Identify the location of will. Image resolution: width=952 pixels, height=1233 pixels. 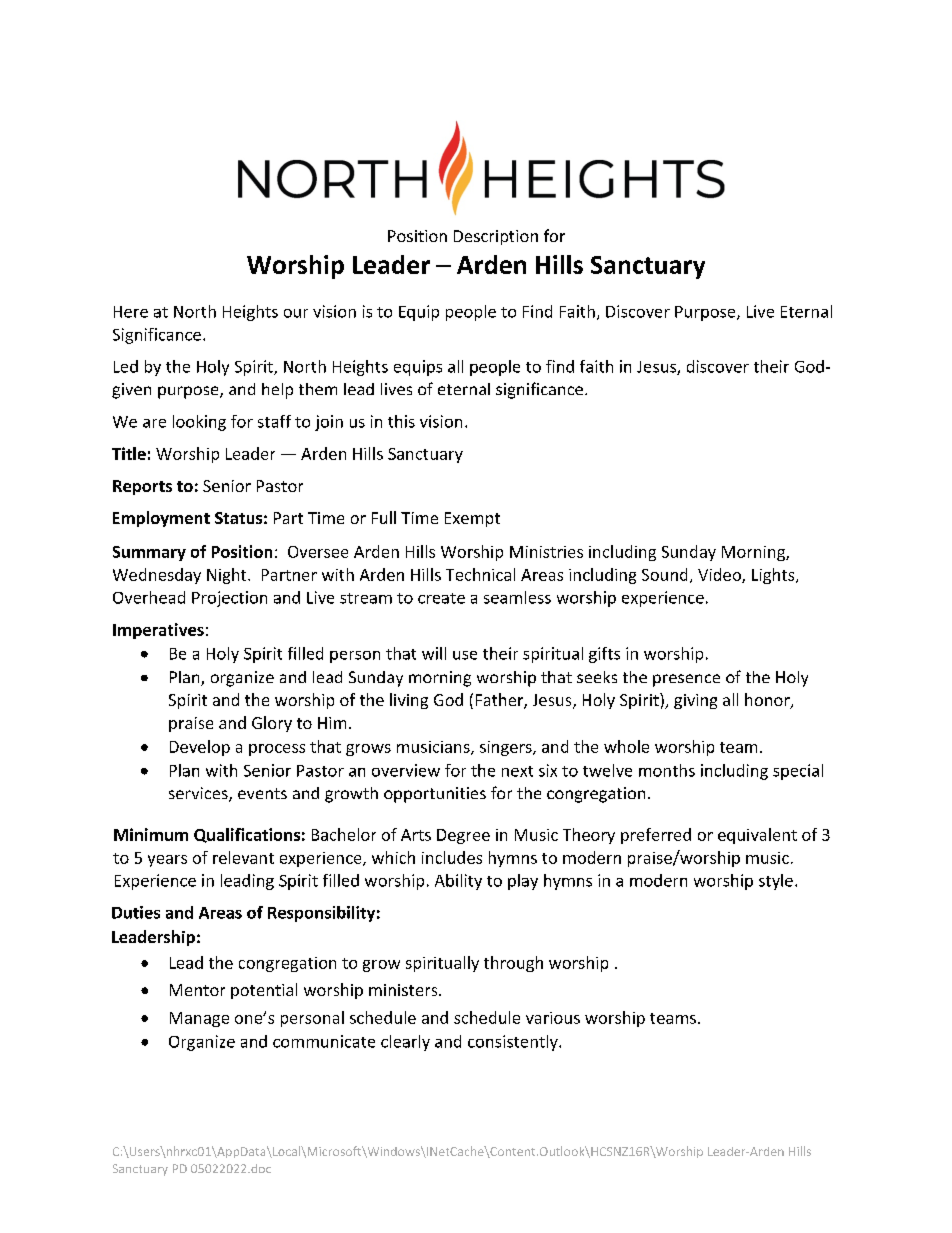
(434, 653).
